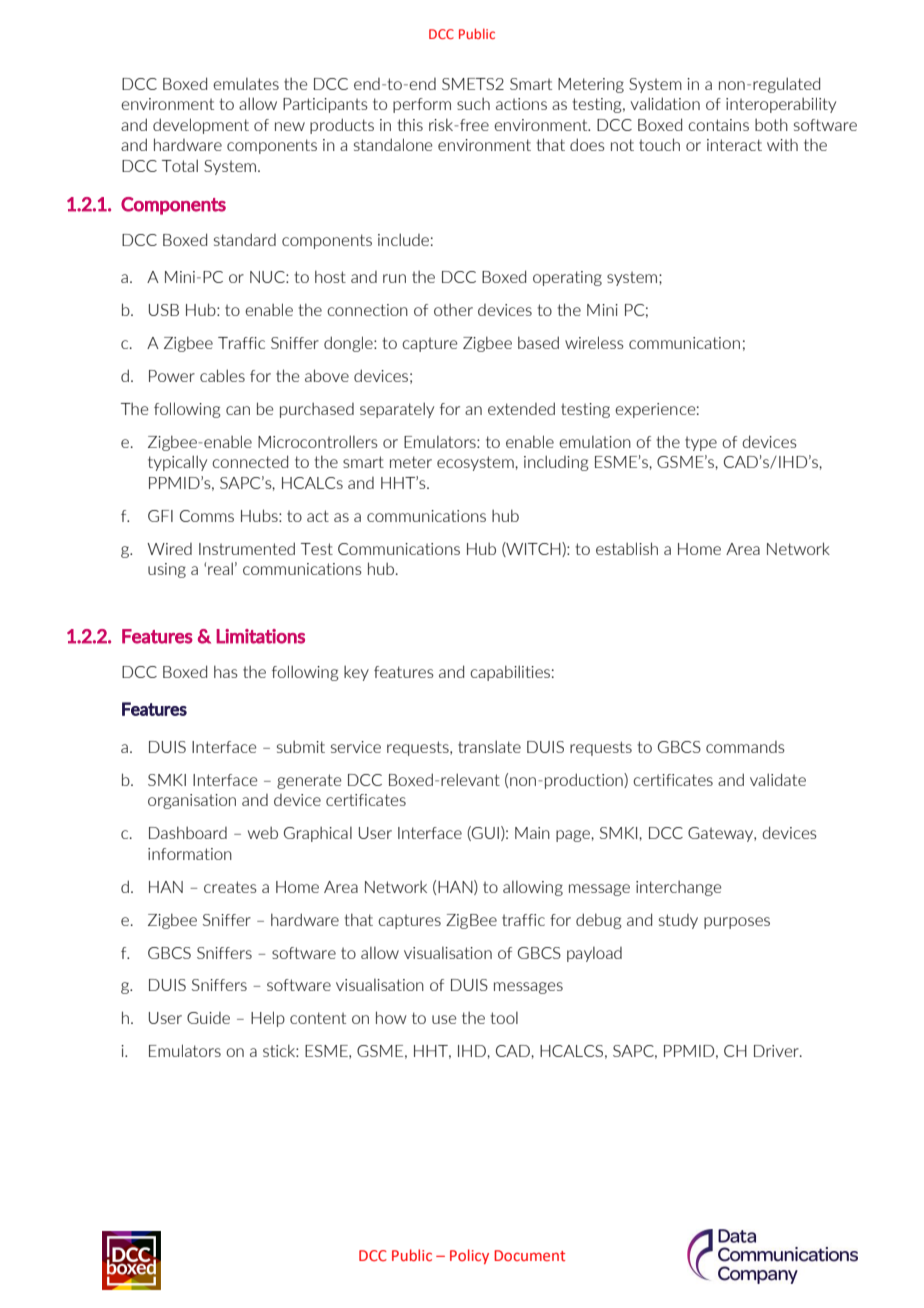  I want to click on such, so click(473, 103).
